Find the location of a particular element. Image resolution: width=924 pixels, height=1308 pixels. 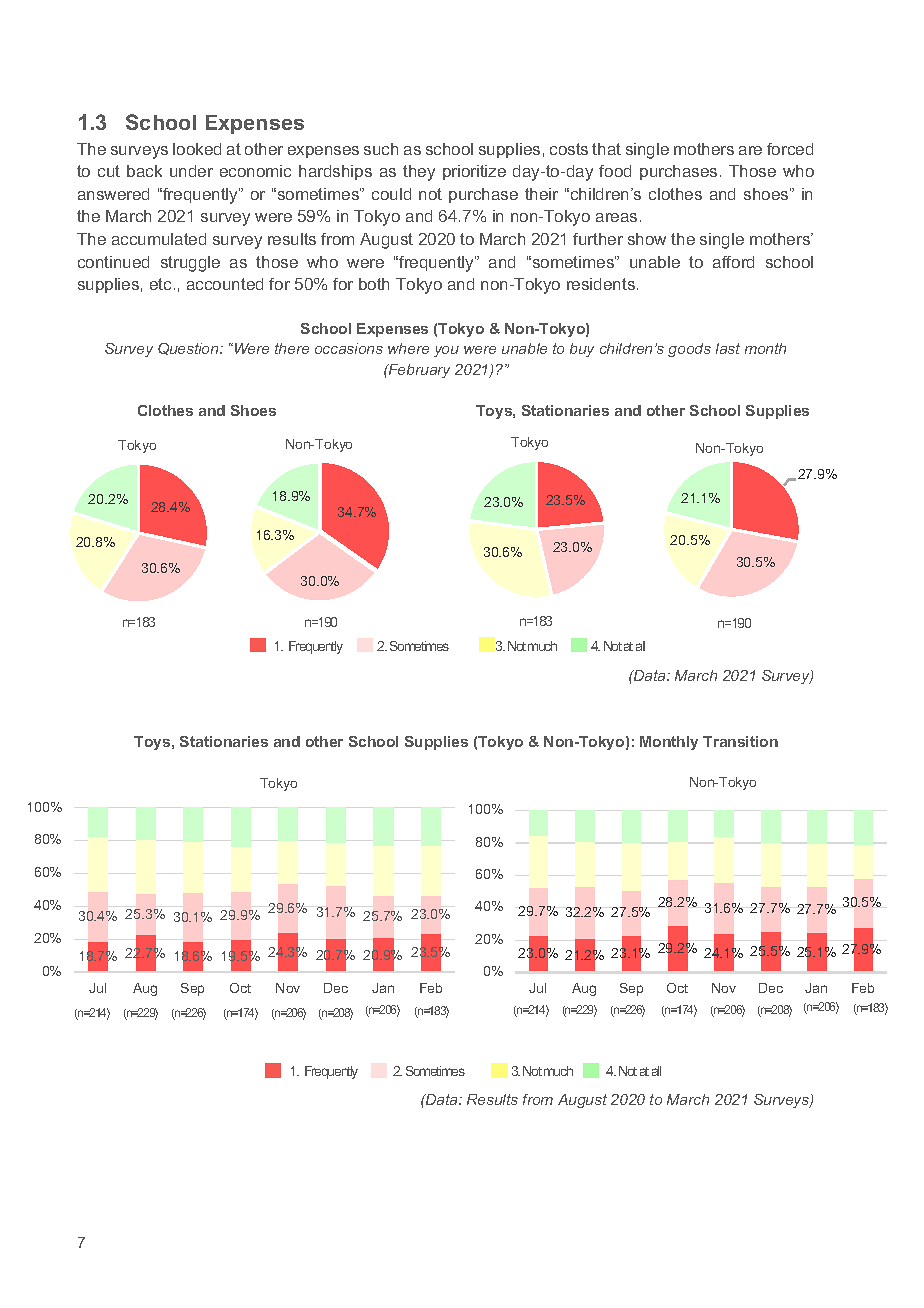

under is located at coordinates (191, 171).
